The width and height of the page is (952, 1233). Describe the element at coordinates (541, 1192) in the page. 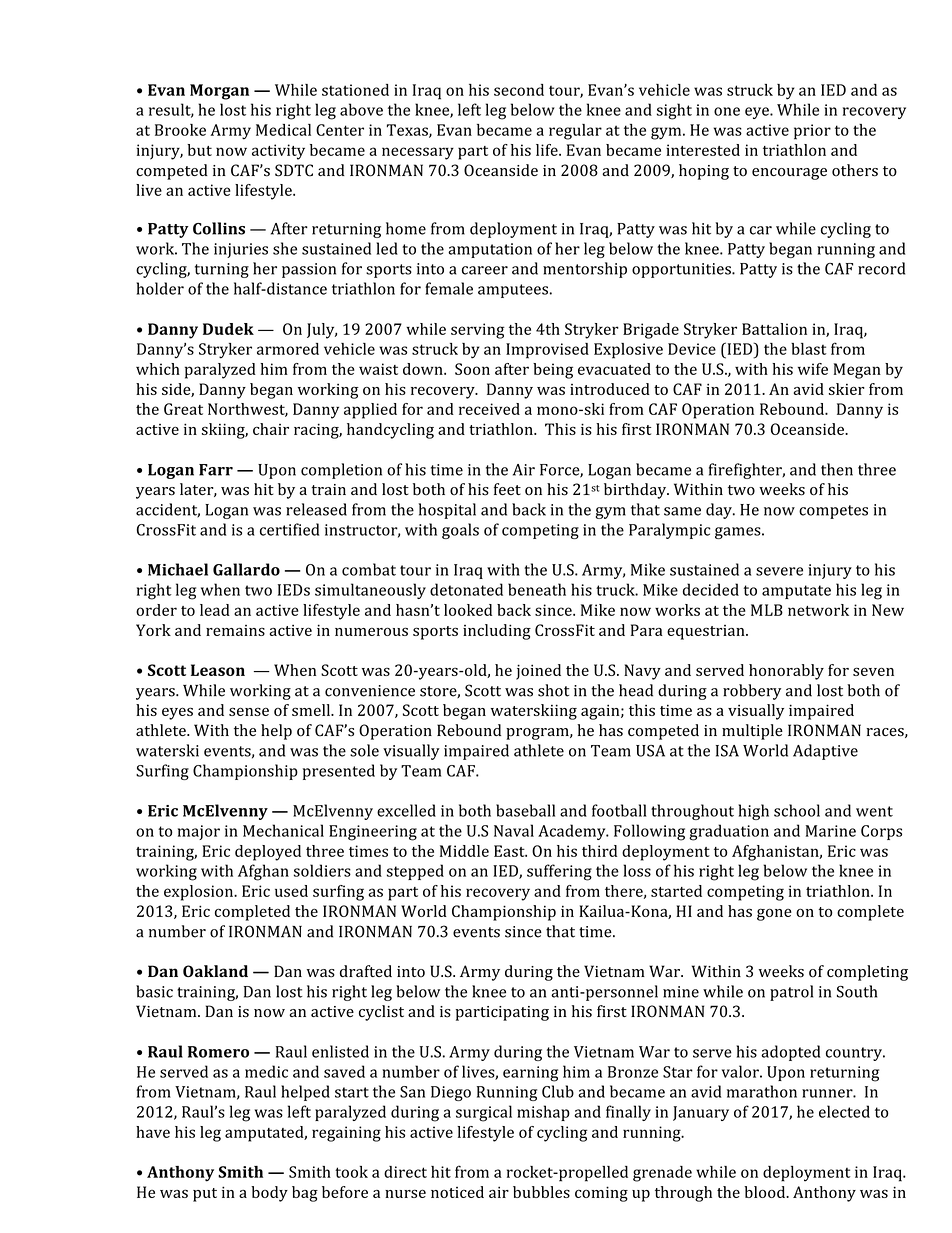

I see `bubbles` at that location.
